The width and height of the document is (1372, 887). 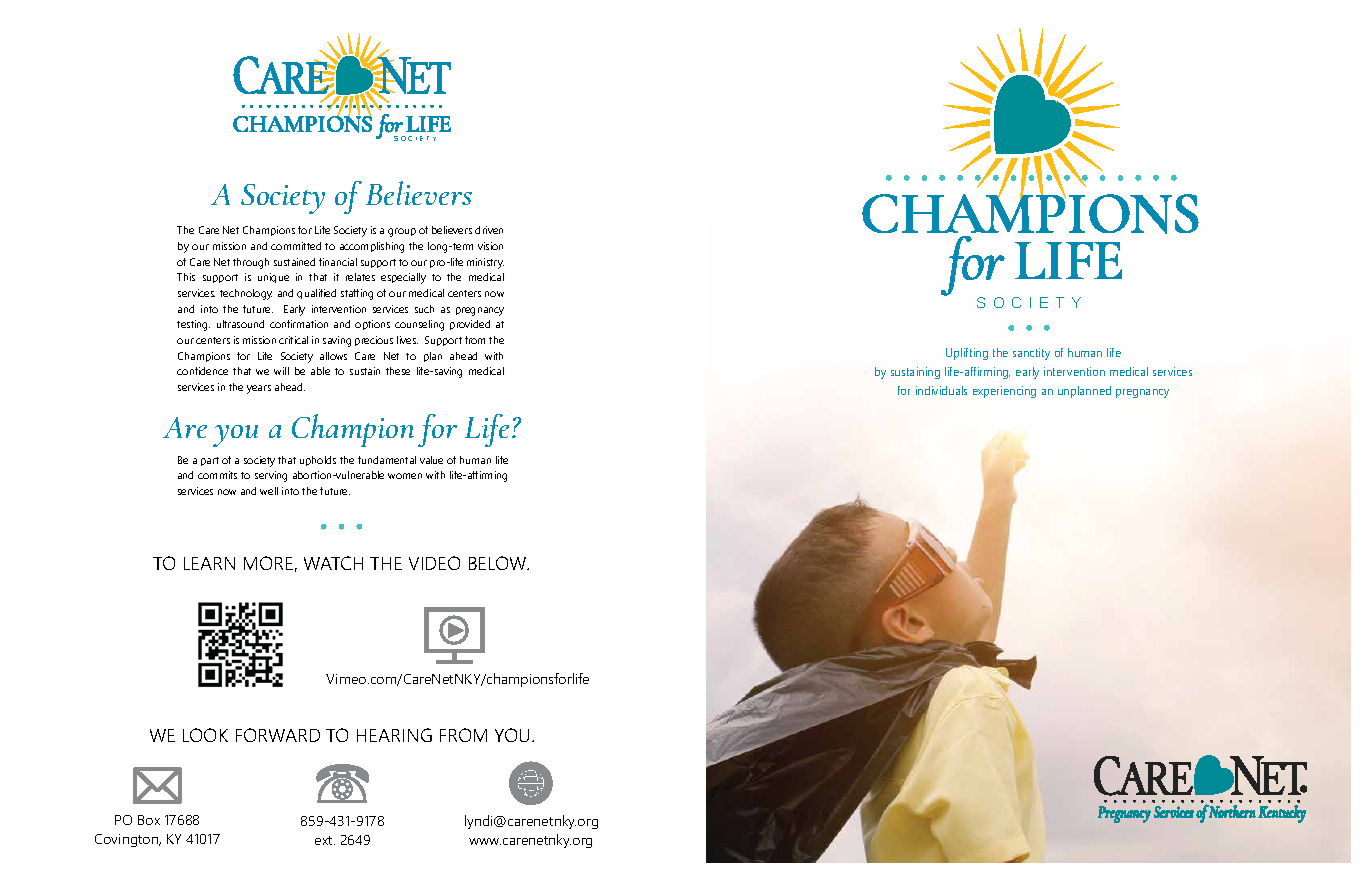 I want to click on Uplifting, so click(x=967, y=354).
